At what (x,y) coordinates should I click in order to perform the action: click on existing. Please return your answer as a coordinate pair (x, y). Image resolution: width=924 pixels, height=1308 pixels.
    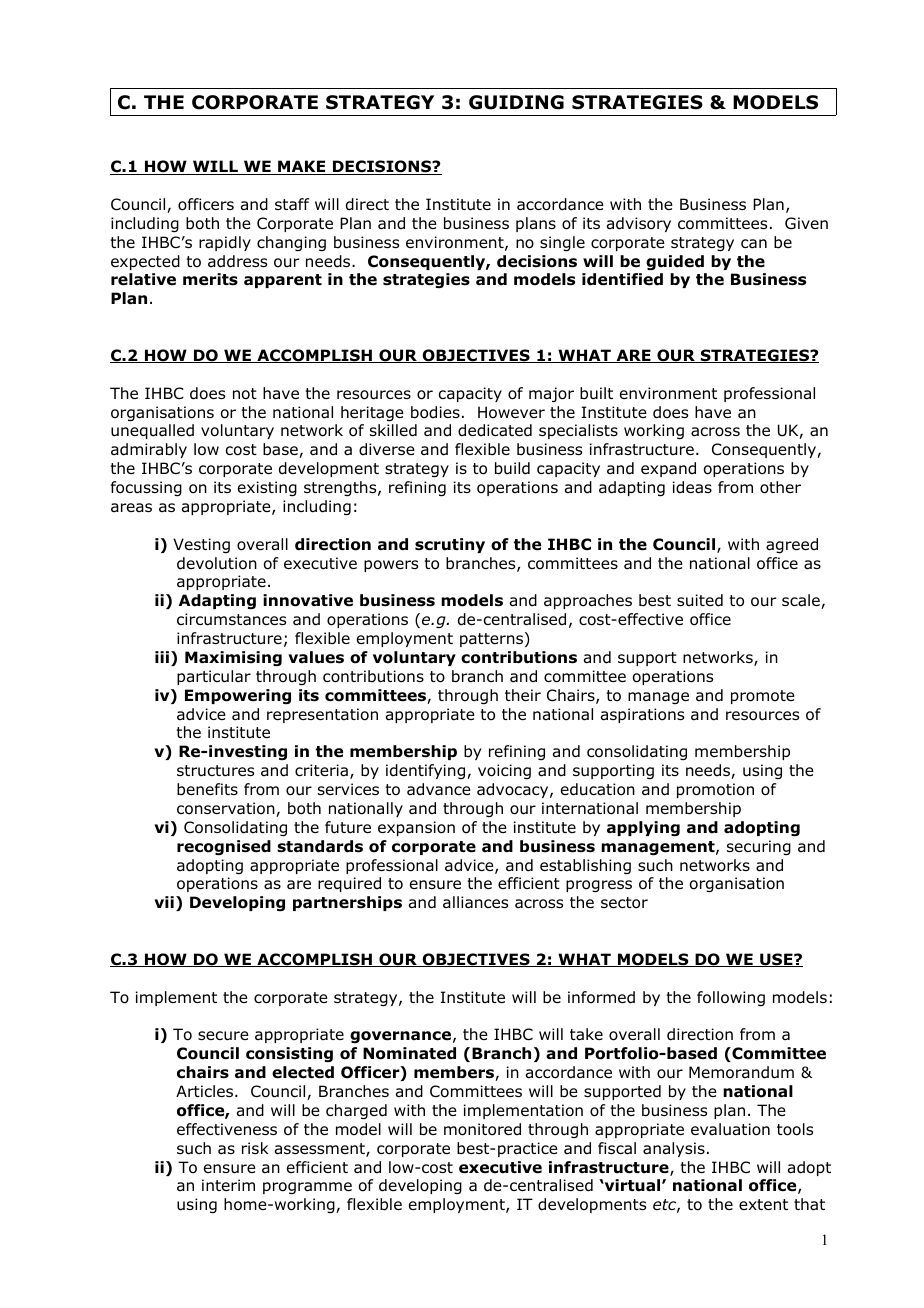
    Looking at the image, I should click on (267, 489).
